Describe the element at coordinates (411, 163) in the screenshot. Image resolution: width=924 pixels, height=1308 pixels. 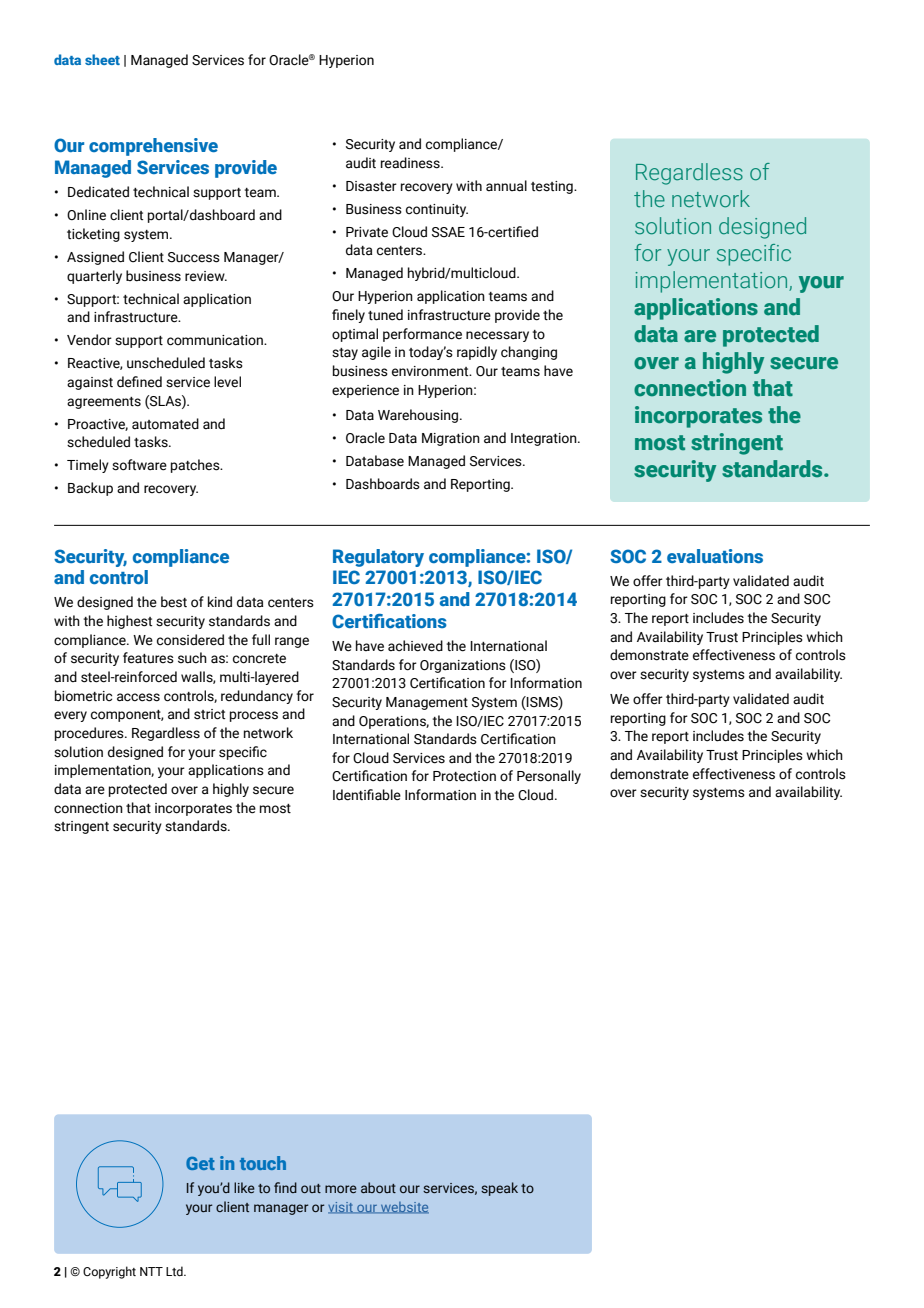
I see `readiness` at that location.
